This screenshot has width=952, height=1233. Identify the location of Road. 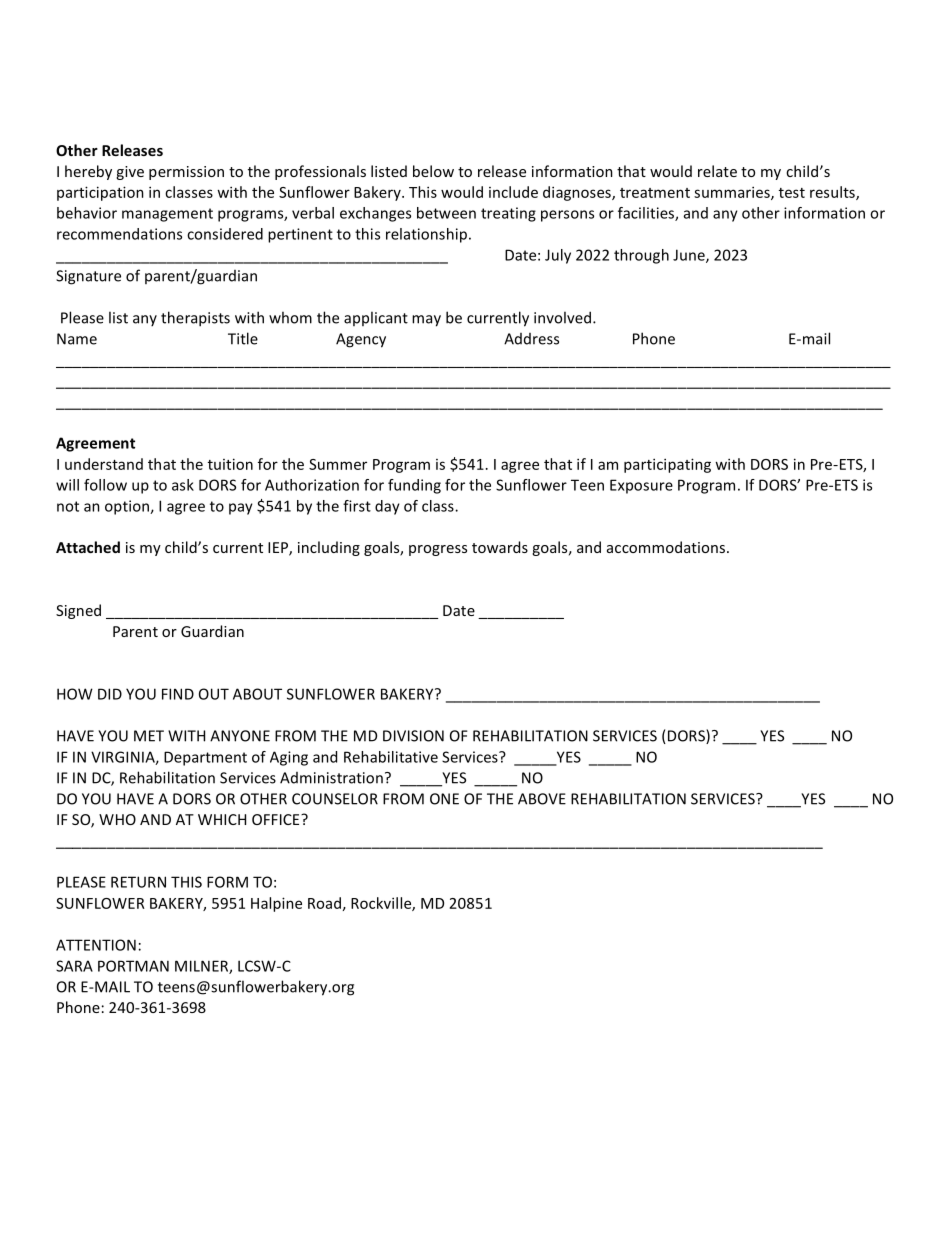
(324, 903).
